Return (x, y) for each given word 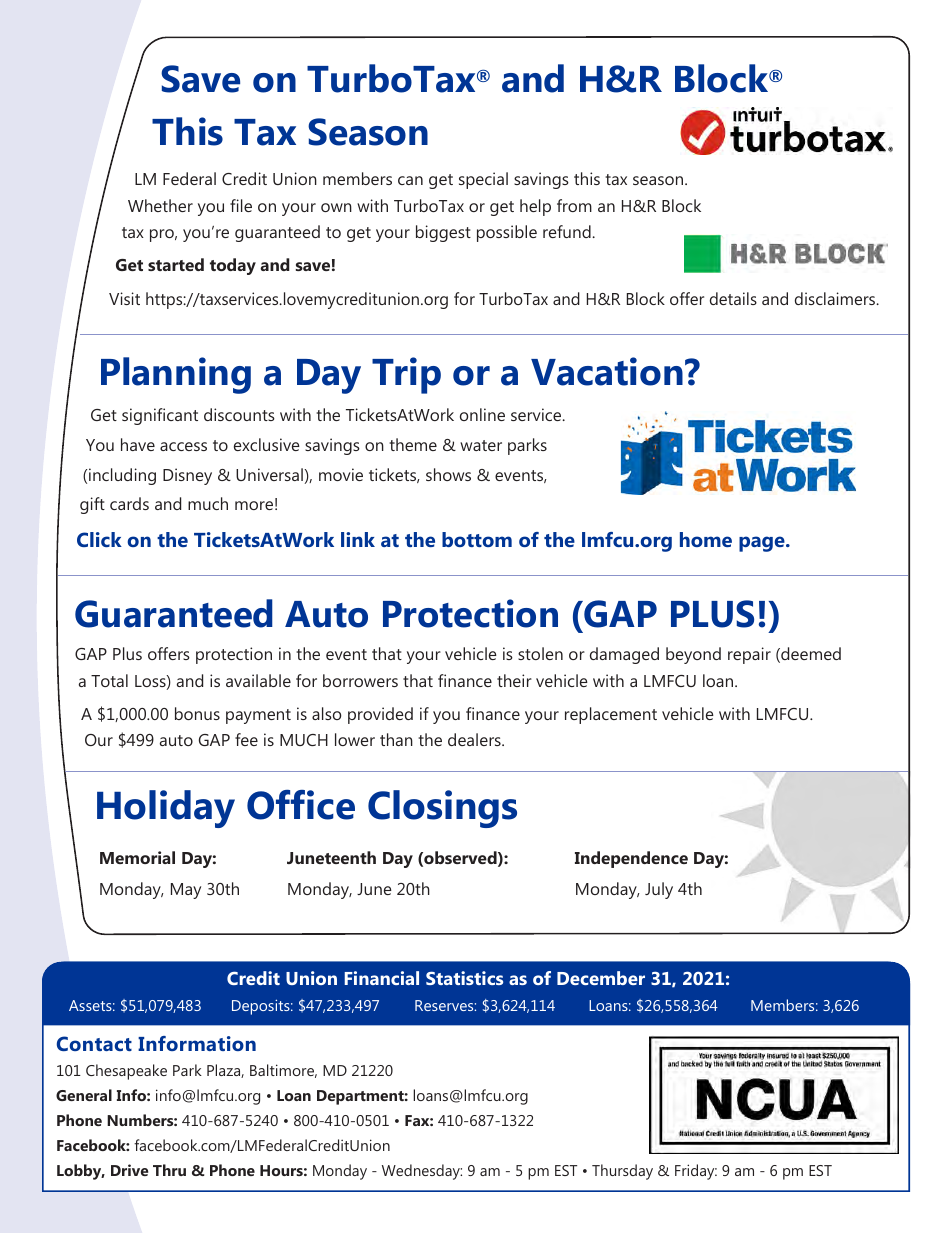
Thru (169, 1170)
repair (749, 655)
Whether (160, 205)
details (733, 298)
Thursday (622, 1172)
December (601, 978)
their (514, 680)
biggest (443, 233)
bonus (197, 713)
